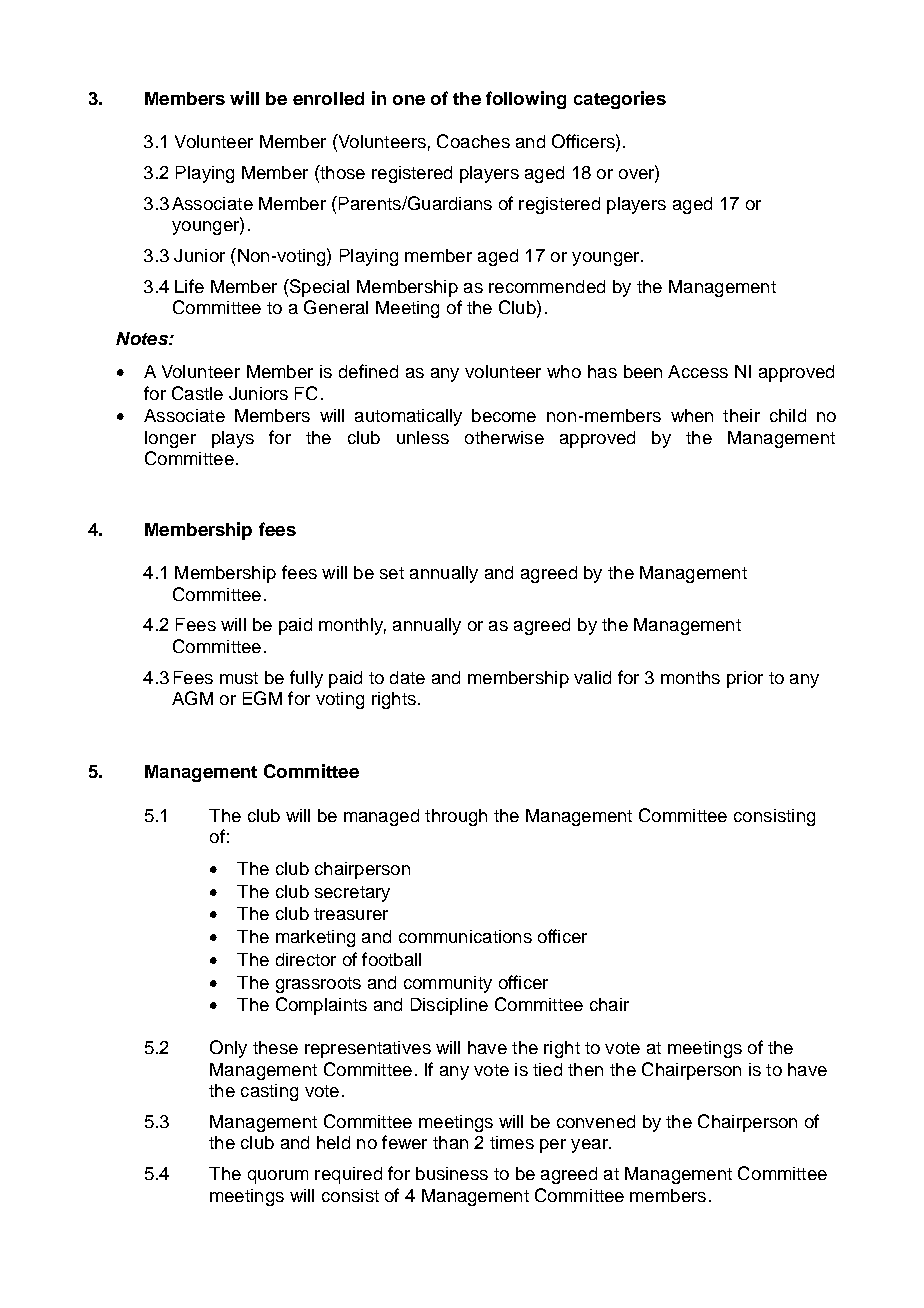 Image resolution: width=924 pixels, height=1308 pixels. Describe the element at coordinates (465, 936) in the document. I see `communications` at that location.
